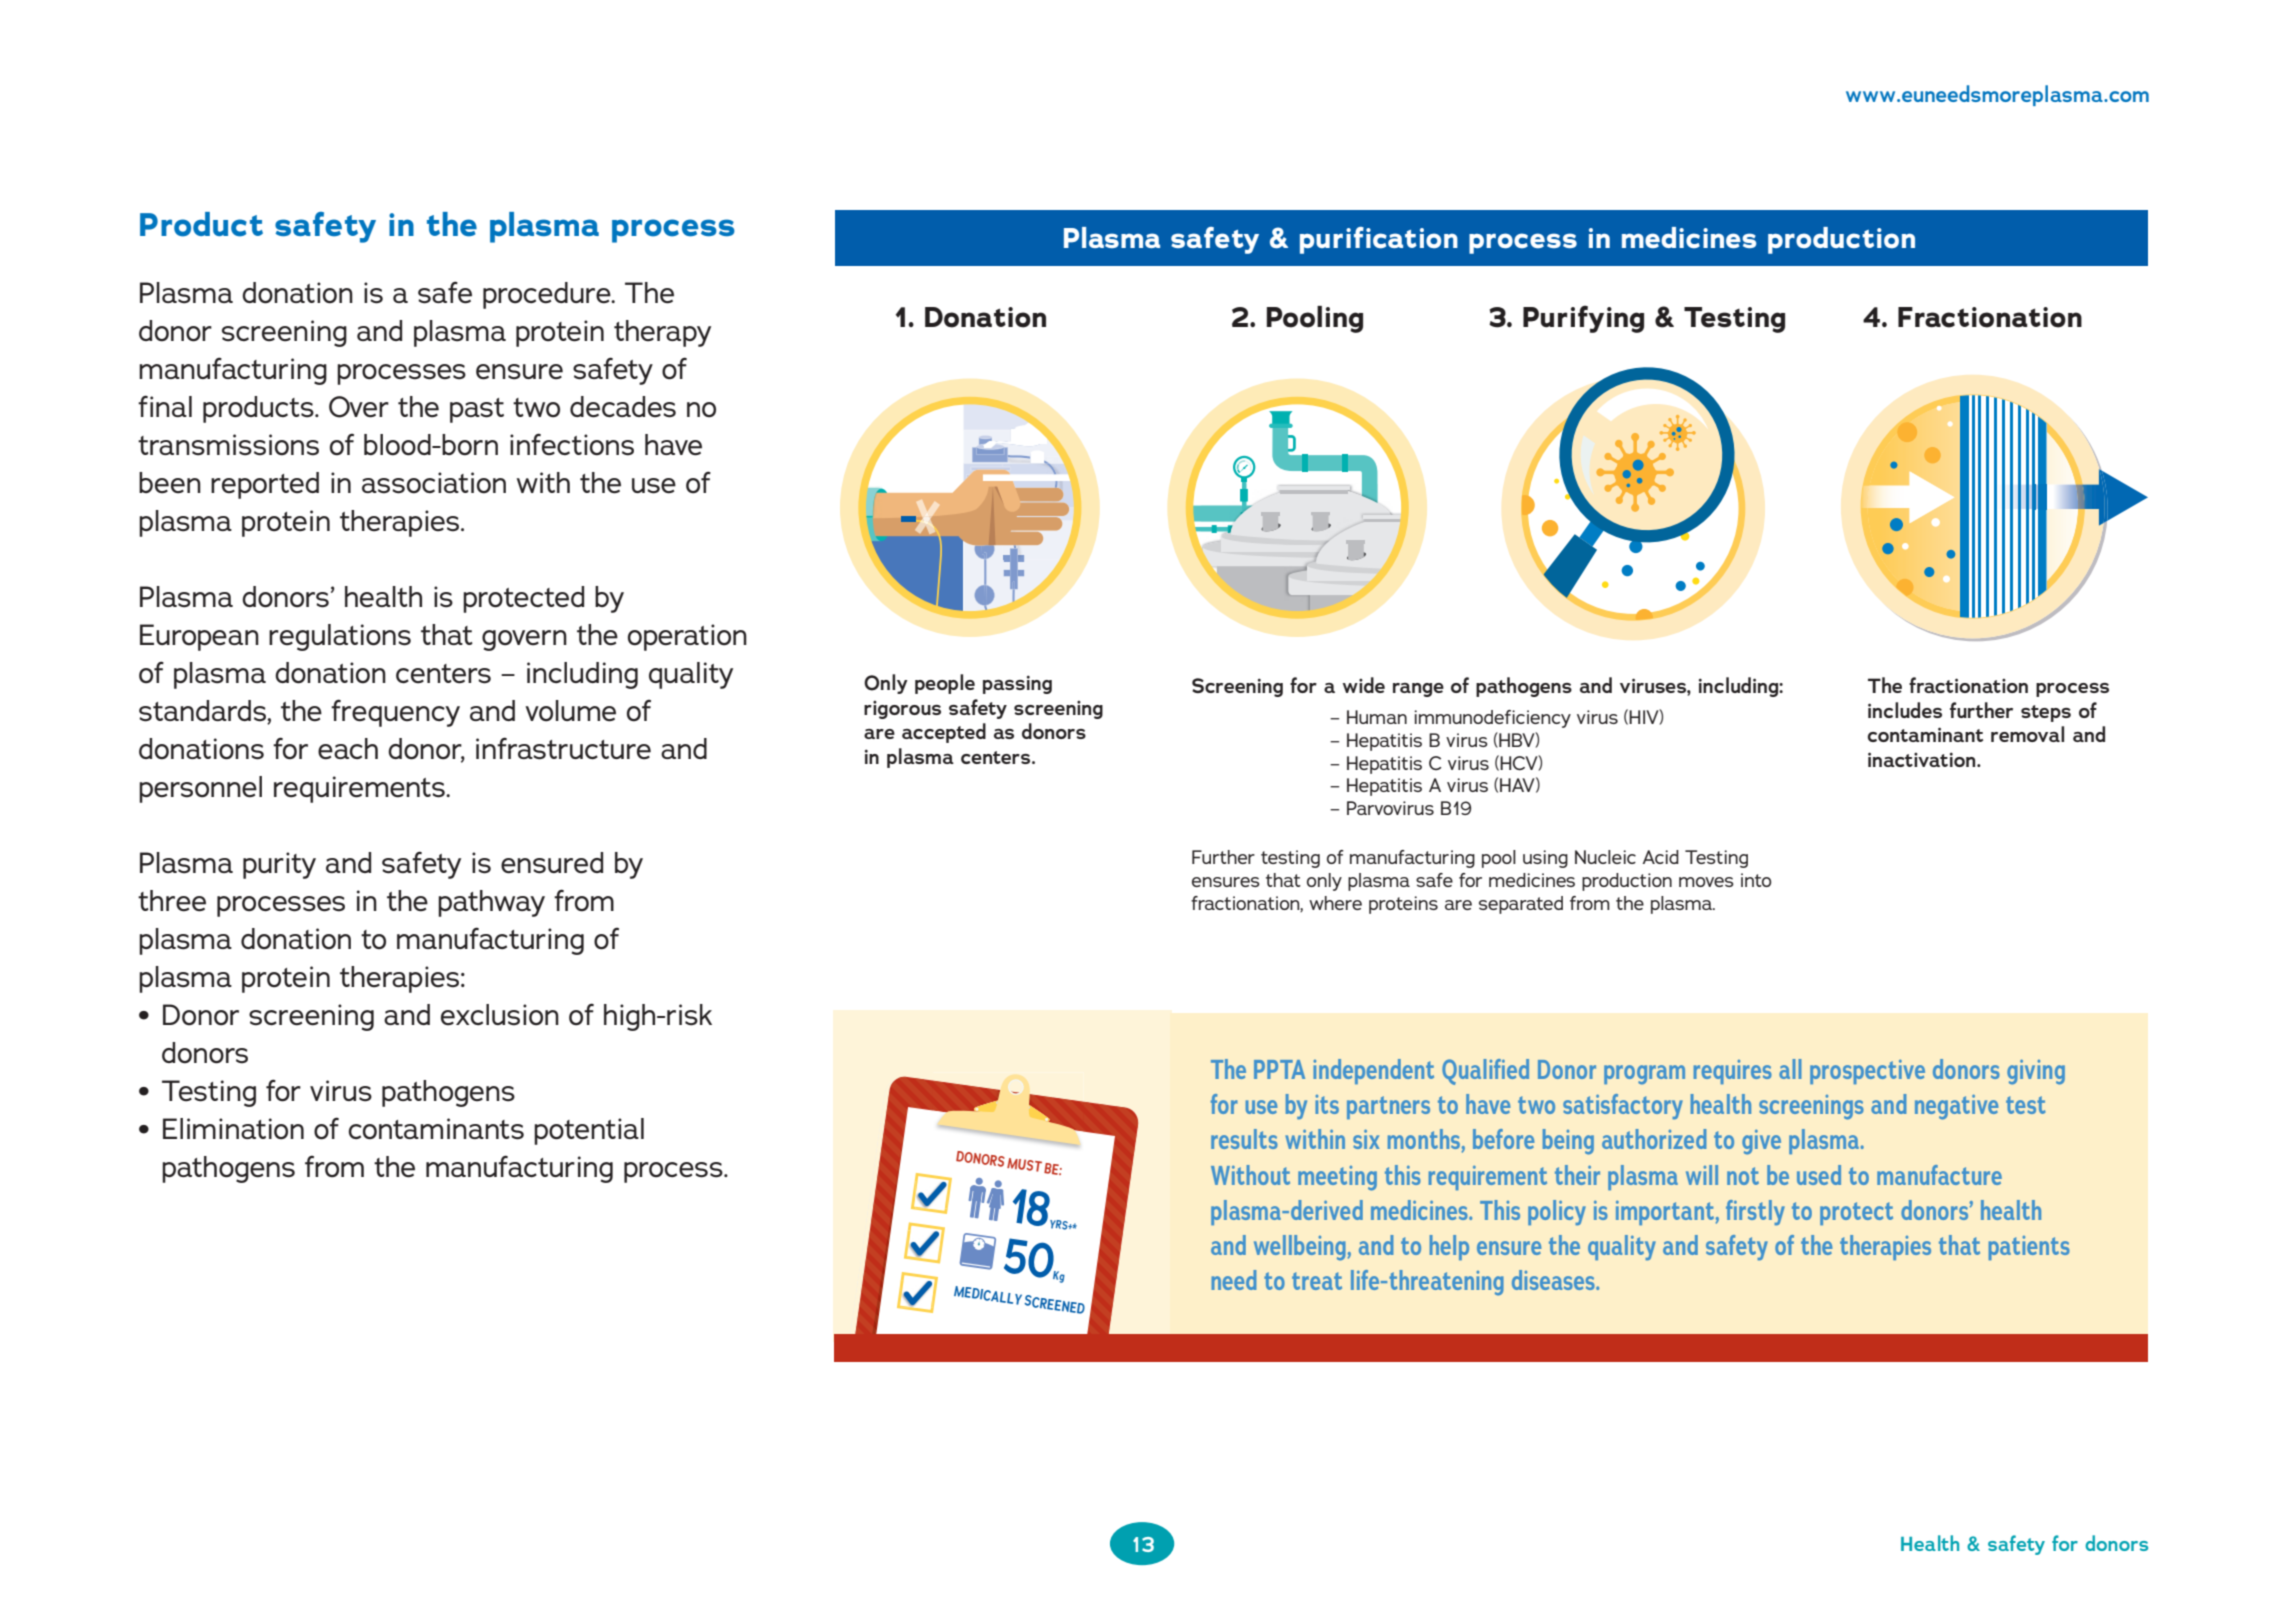 The image size is (2286, 1616). Describe the element at coordinates (548, 295) in the document. I see `procedure` at that location.
